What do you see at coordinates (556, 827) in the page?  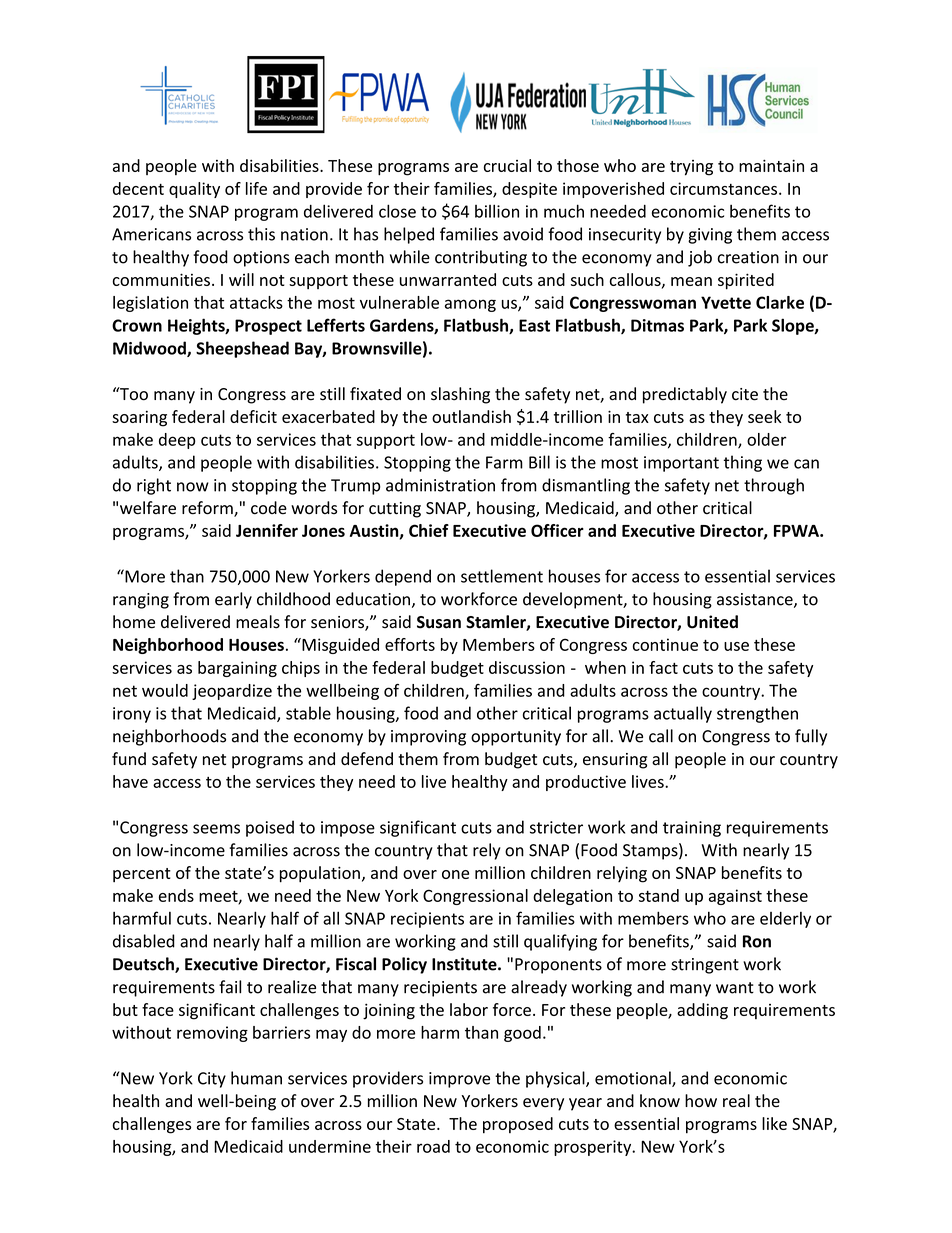 I see `stricter` at bounding box center [556, 827].
